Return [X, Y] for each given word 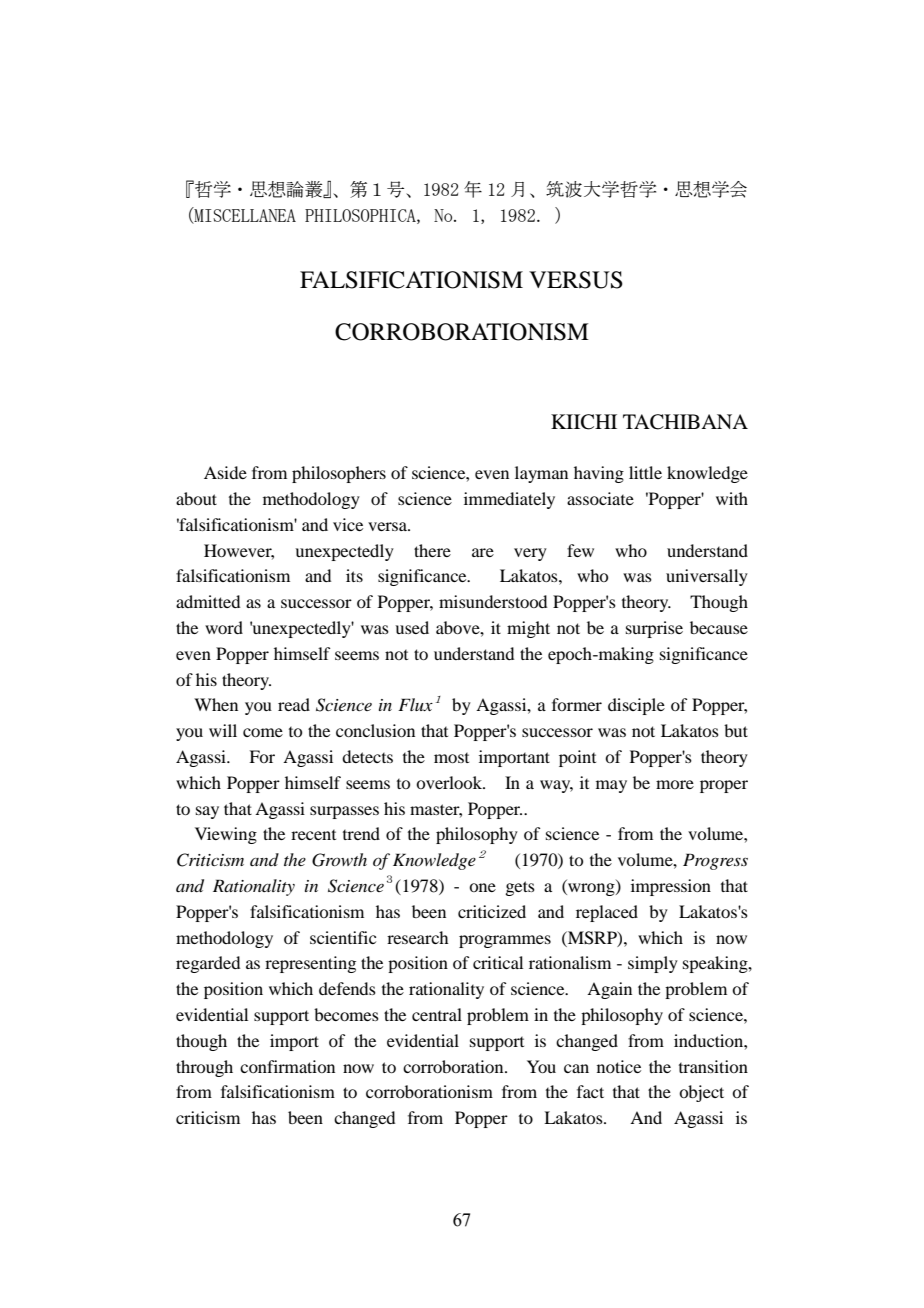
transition [713, 1066]
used [412, 627]
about [196, 498]
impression [671, 887]
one [482, 887]
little [645, 472]
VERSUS [576, 280]
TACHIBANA [685, 422]
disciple [636, 706]
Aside [225, 472]
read [294, 704]
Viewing [226, 835]
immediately [509, 500]
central [437, 1014]
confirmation [287, 1066]
